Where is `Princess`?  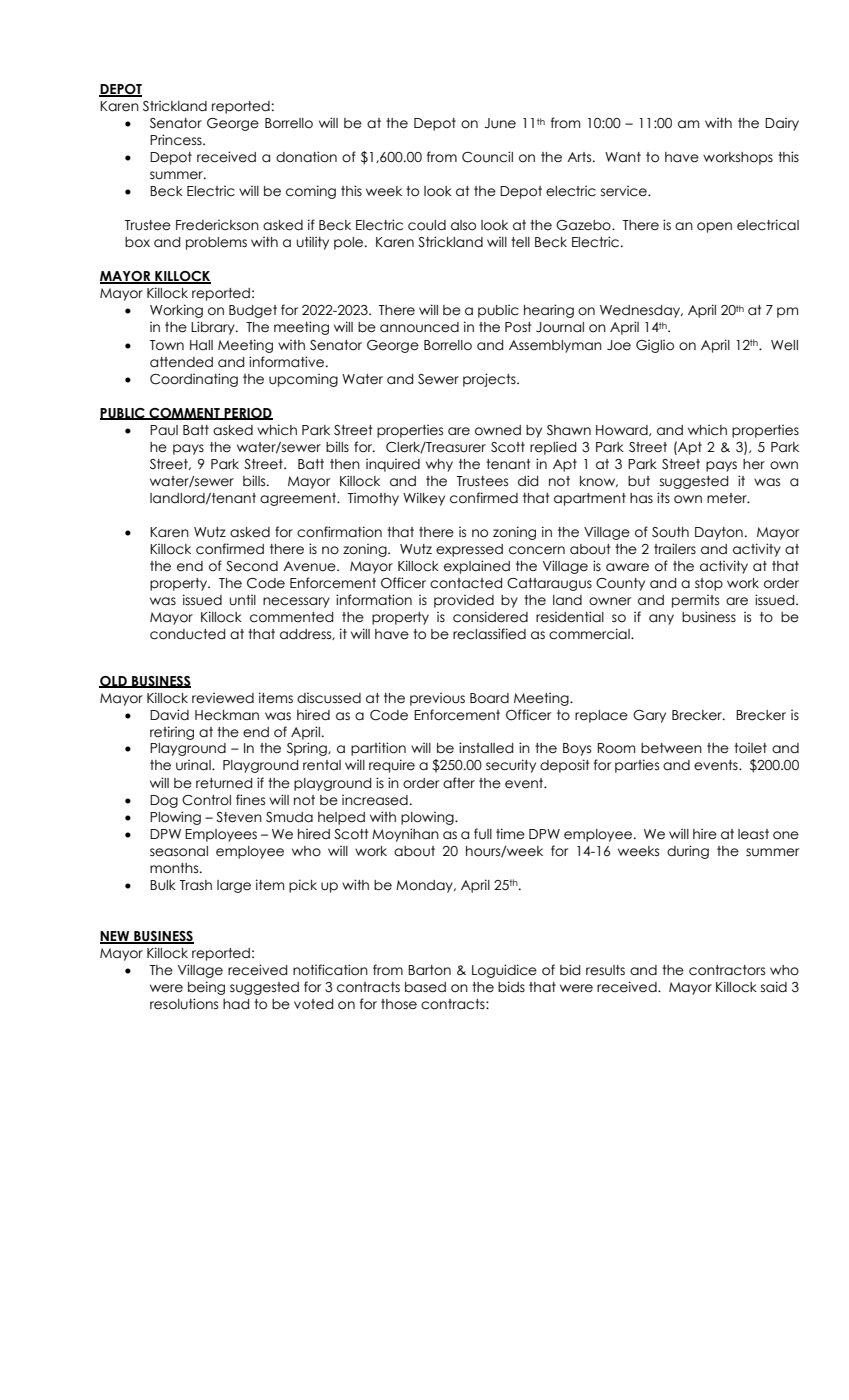 Princess is located at coordinates (177, 140).
